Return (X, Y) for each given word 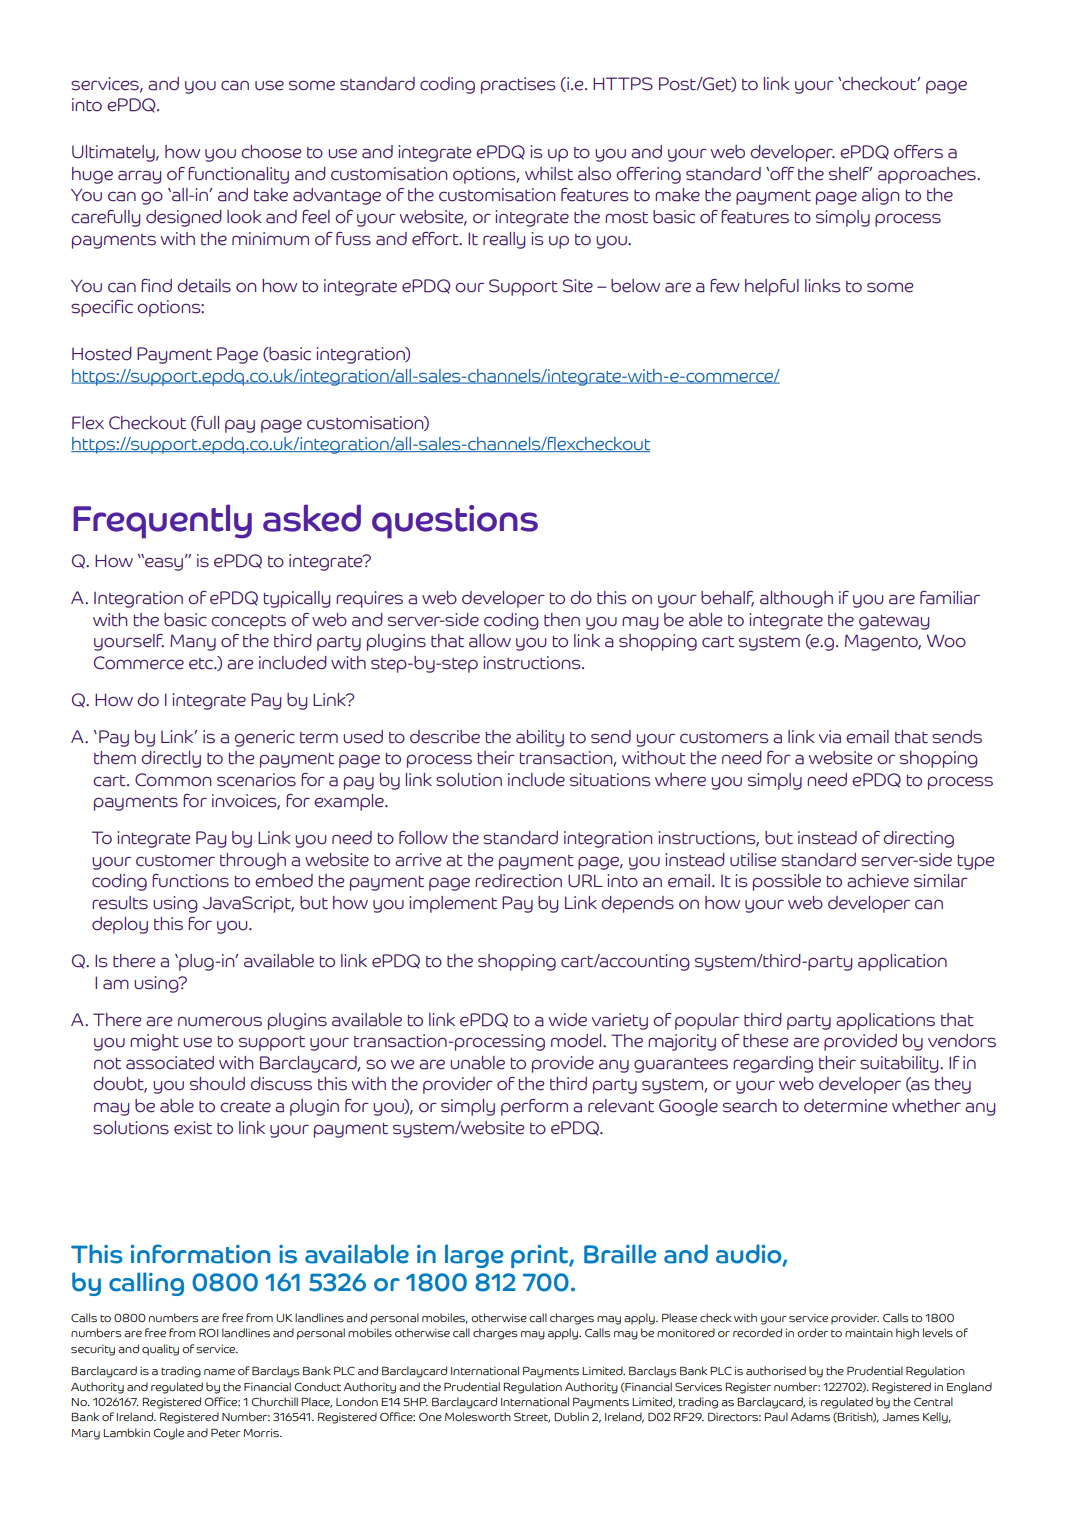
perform (534, 1107)
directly (171, 759)
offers (918, 152)
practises (518, 85)
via (830, 737)
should (217, 1084)
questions (455, 522)
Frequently (162, 521)
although (796, 599)
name (219, 1372)
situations (610, 780)
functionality (238, 175)
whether (926, 1106)
